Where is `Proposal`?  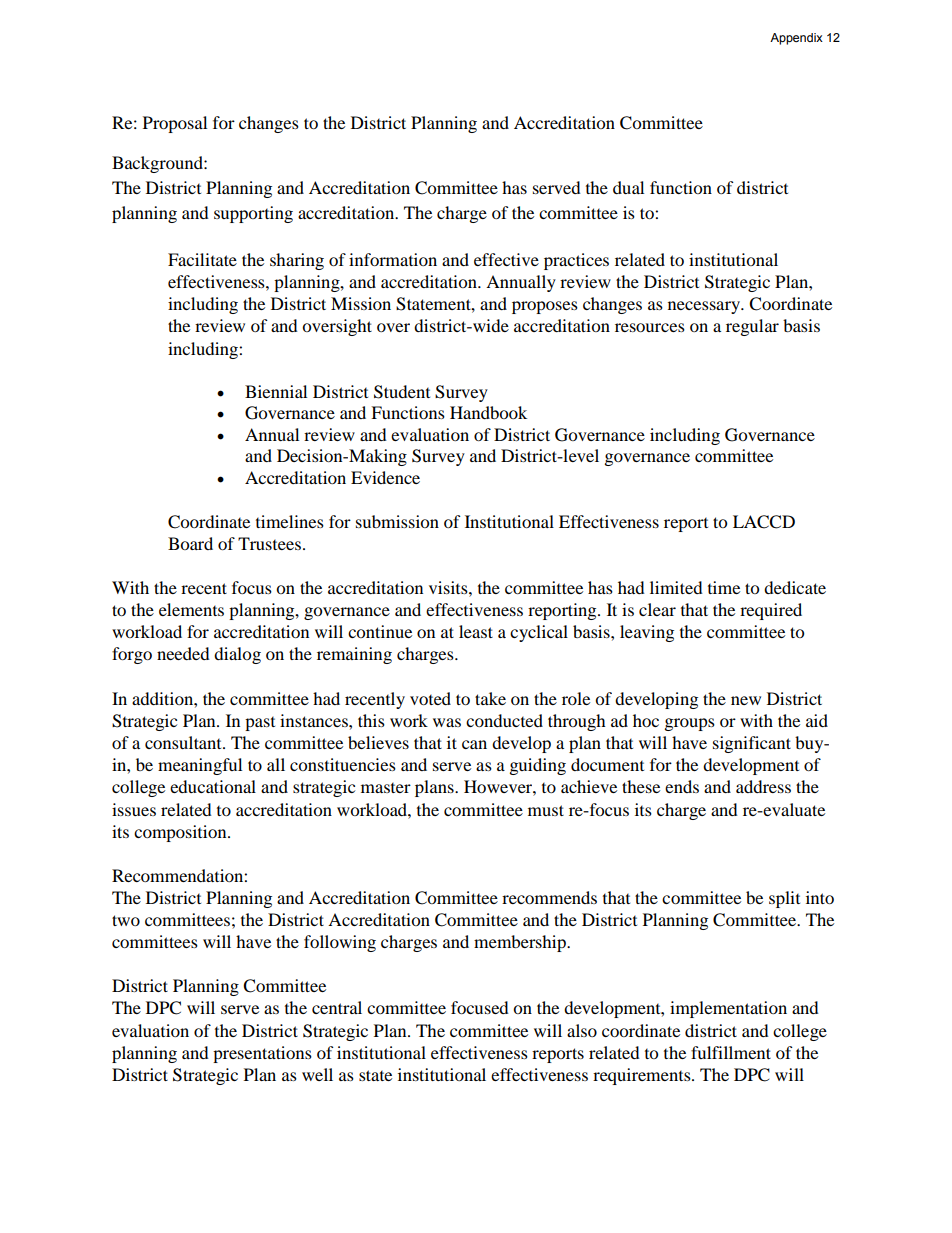
Proposal is located at coordinates (175, 124).
